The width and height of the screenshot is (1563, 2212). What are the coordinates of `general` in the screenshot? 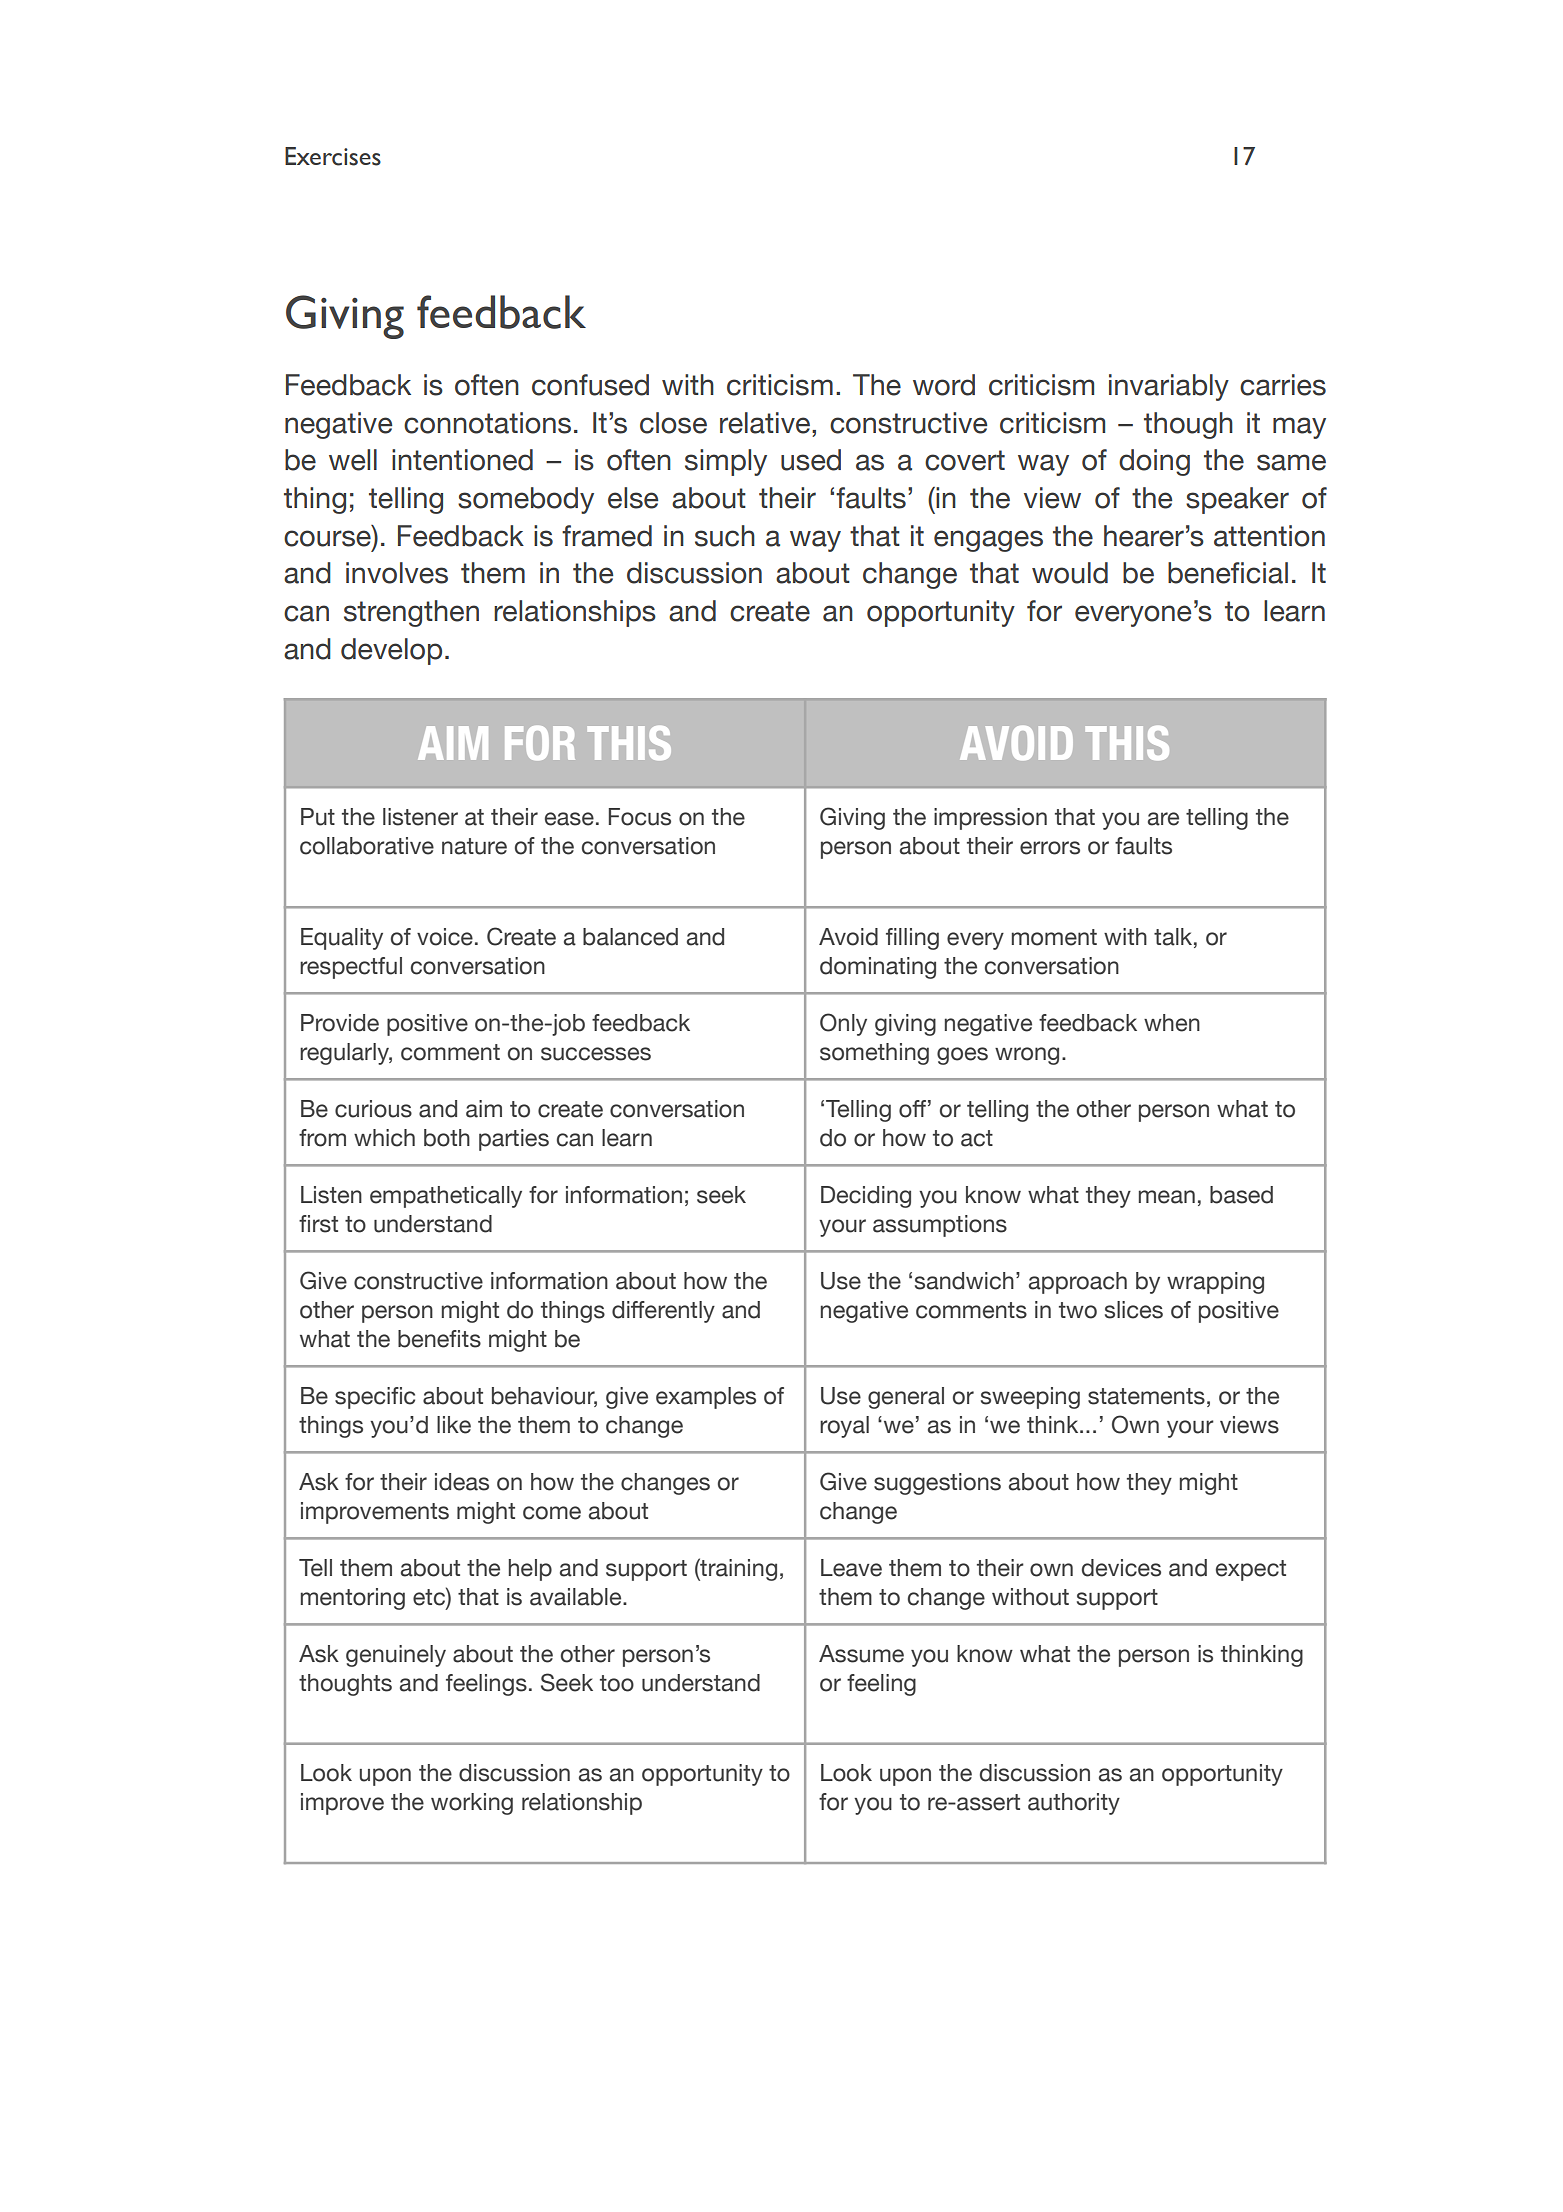 It's located at (906, 1398).
